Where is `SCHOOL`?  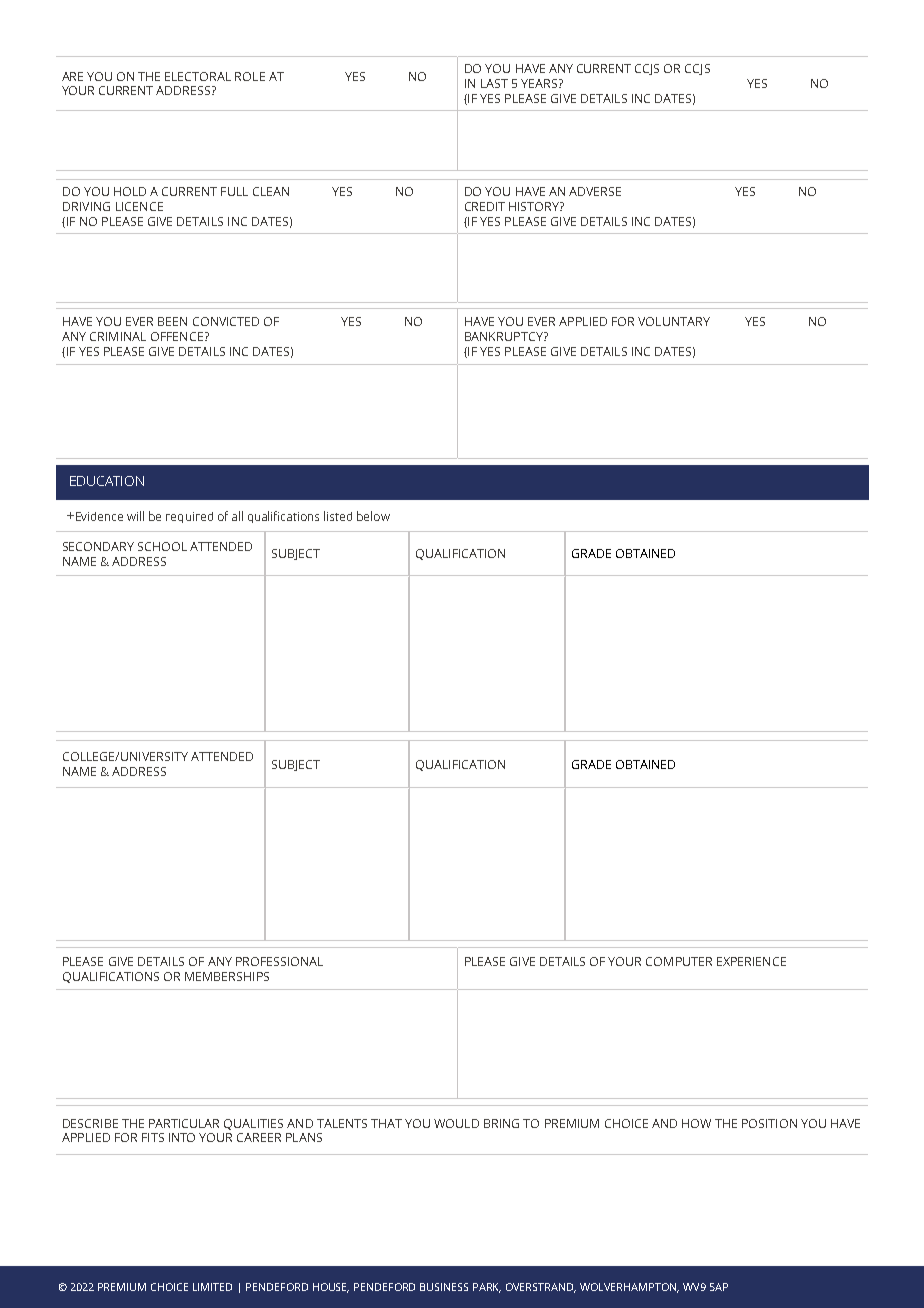 SCHOOL is located at coordinates (162, 546).
